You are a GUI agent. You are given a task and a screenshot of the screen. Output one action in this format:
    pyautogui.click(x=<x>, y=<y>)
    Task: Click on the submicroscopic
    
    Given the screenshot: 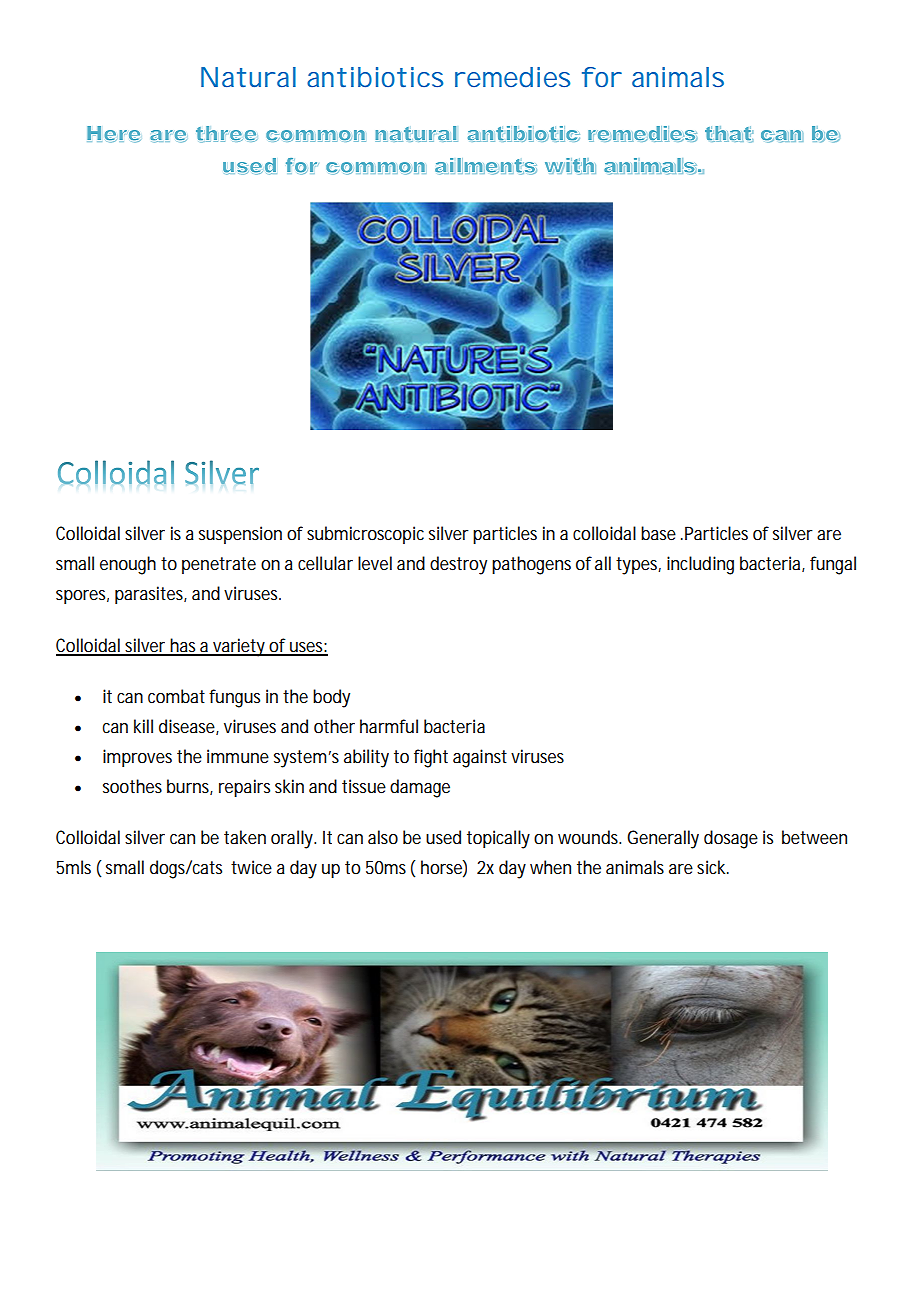 What is the action you would take?
    pyautogui.click(x=365, y=535)
